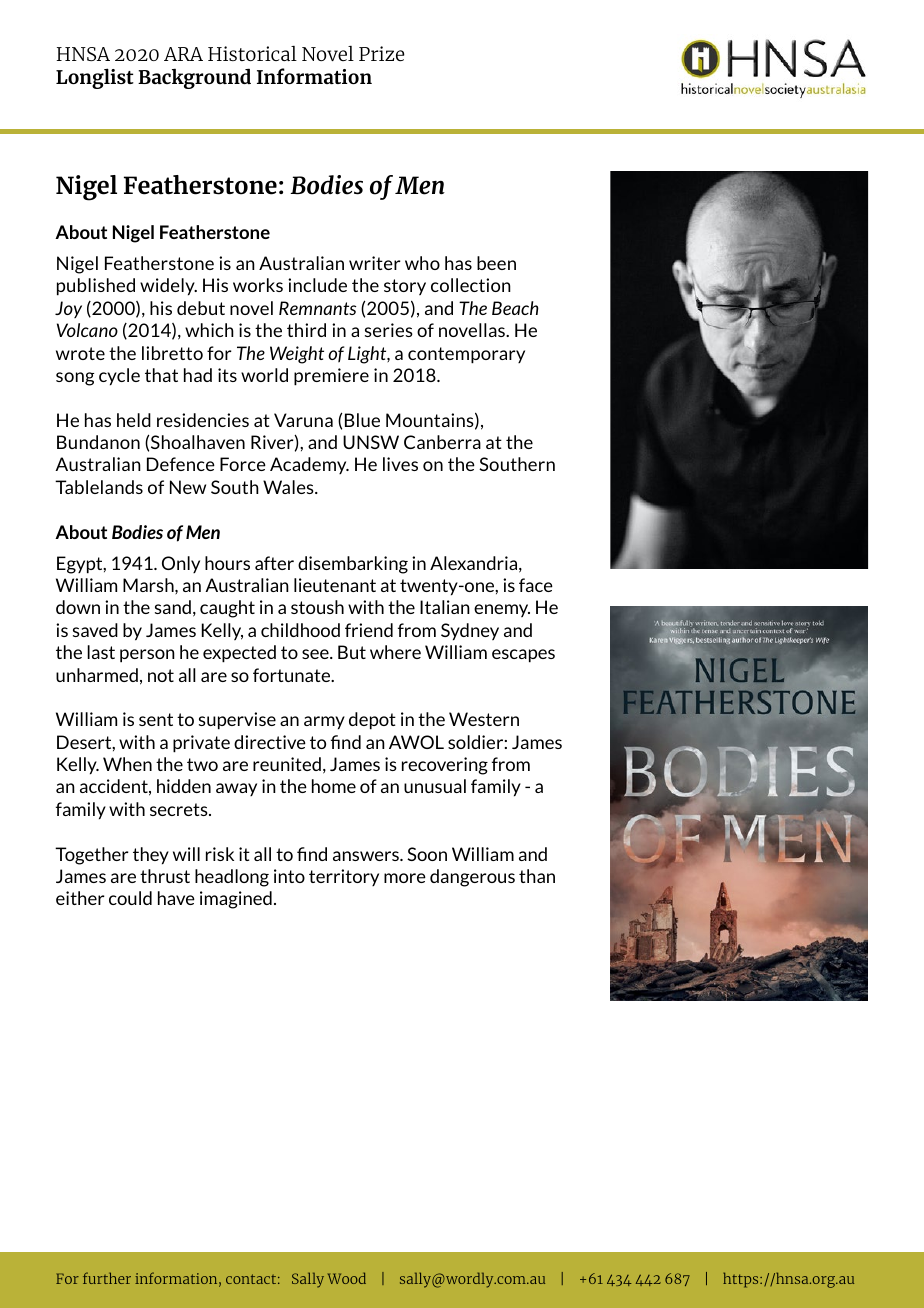  Describe the element at coordinates (252, 53) in the screenshot. I see `Historical` at that location.
